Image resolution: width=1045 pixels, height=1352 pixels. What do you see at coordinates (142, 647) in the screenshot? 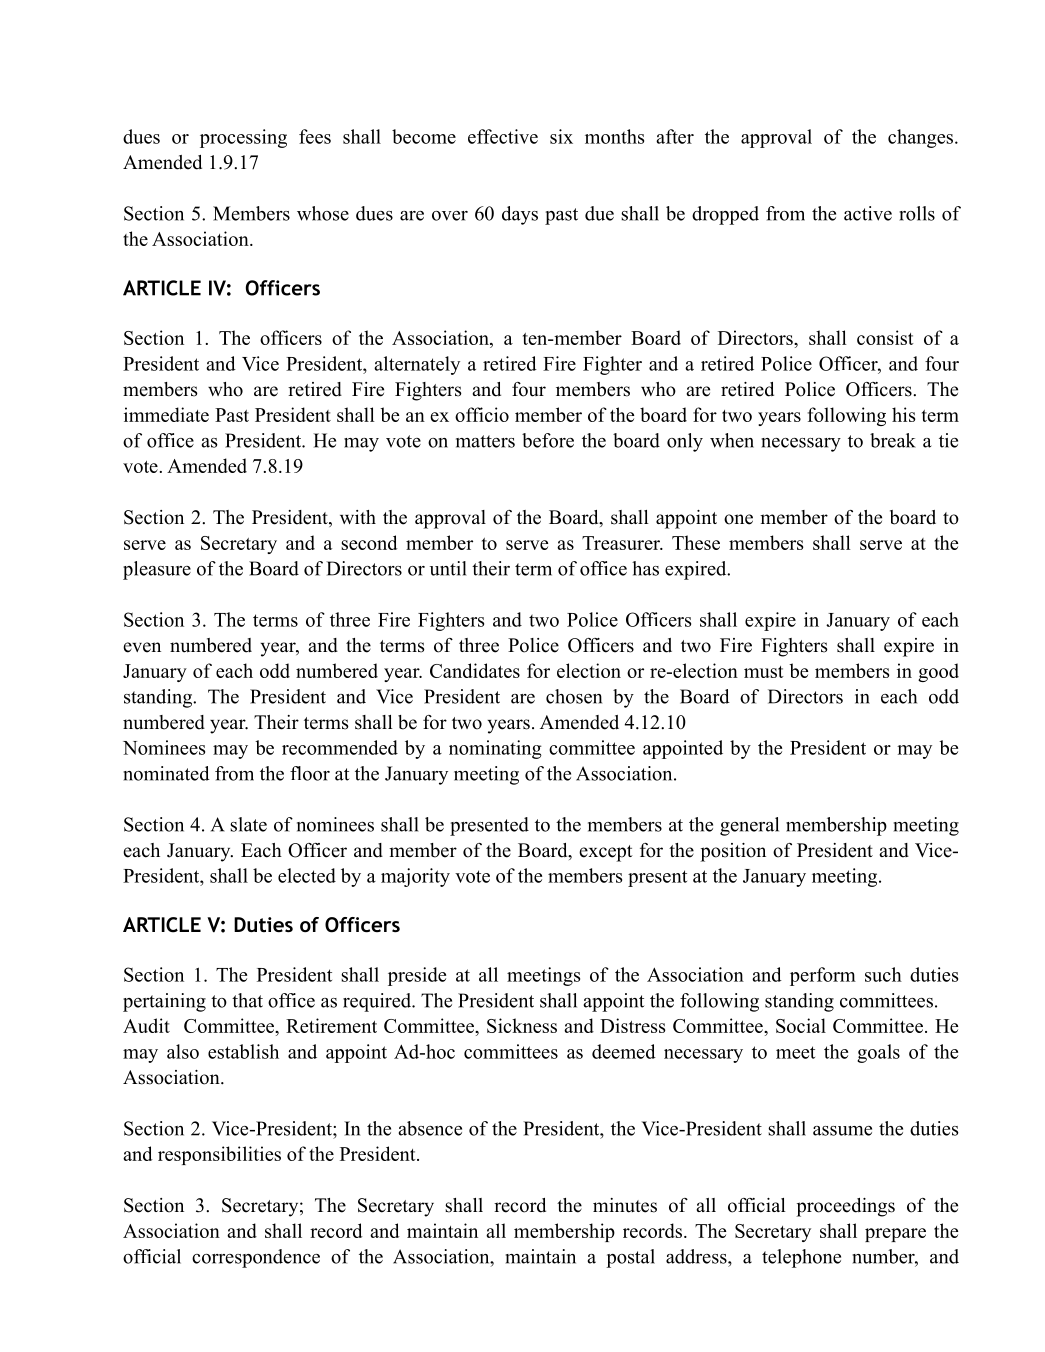
I see `even` at bounding box center [142, 647].
